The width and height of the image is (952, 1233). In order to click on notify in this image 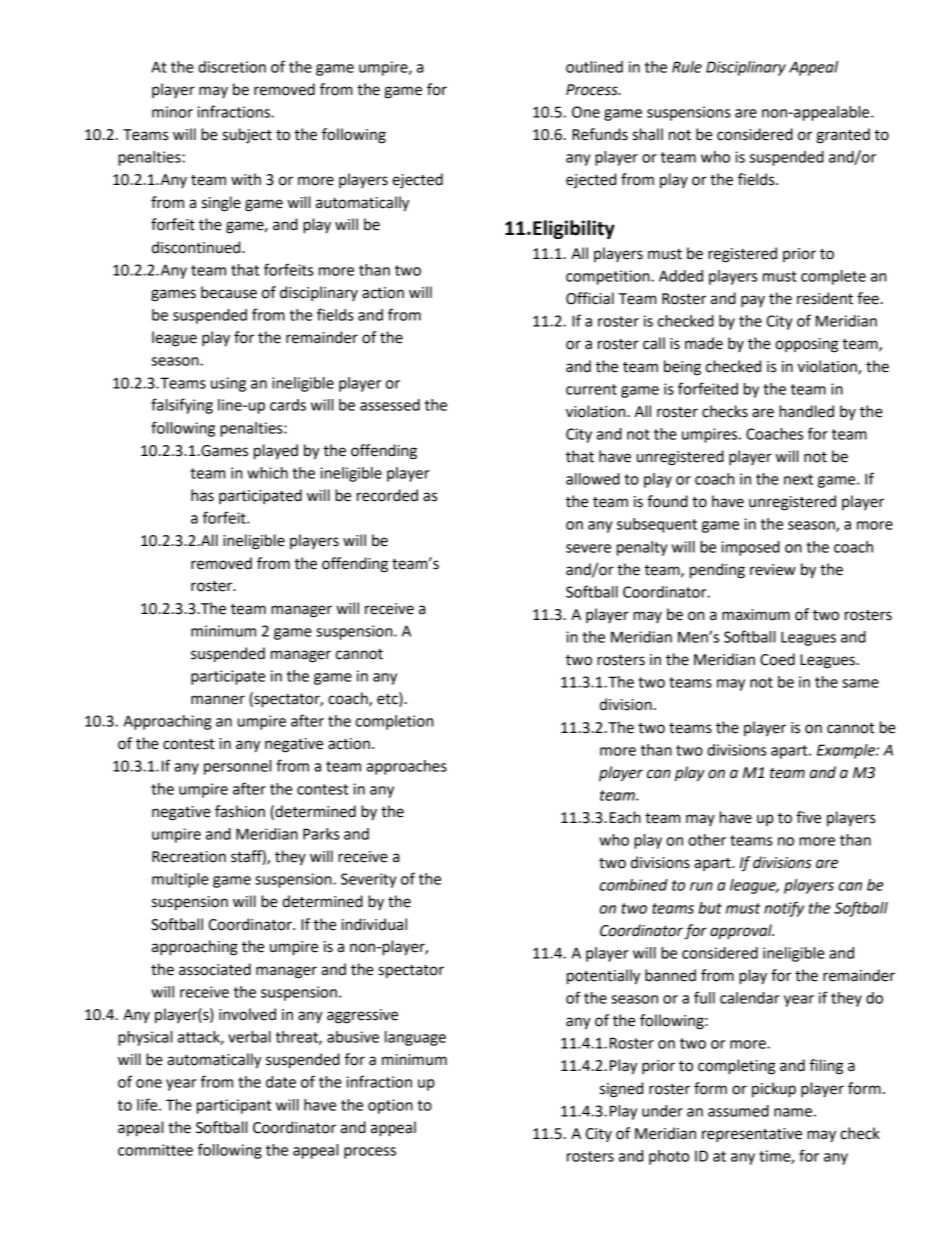, I will do `click(784, 909)`.
